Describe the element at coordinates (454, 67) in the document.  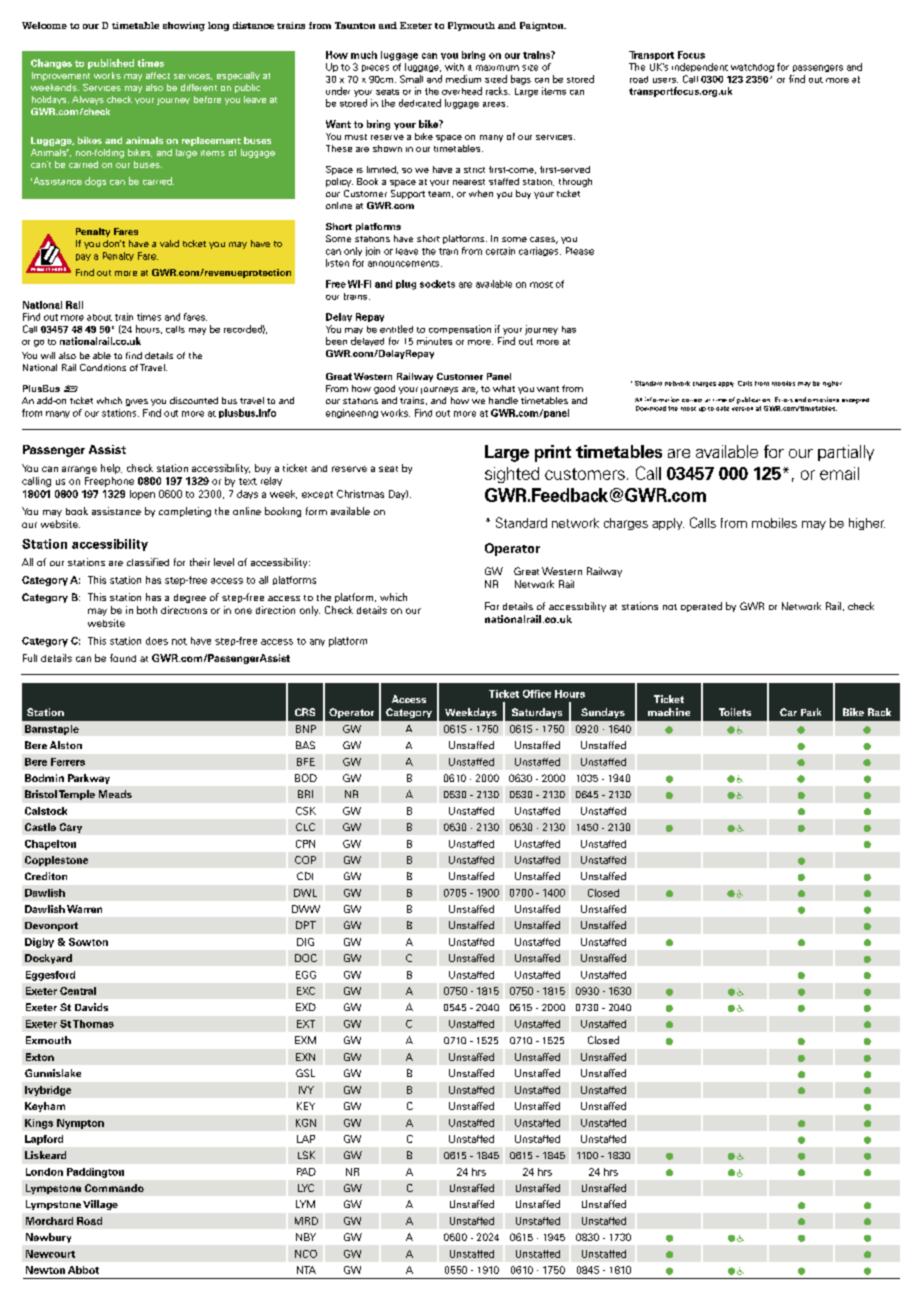
I see `with` at that location.
